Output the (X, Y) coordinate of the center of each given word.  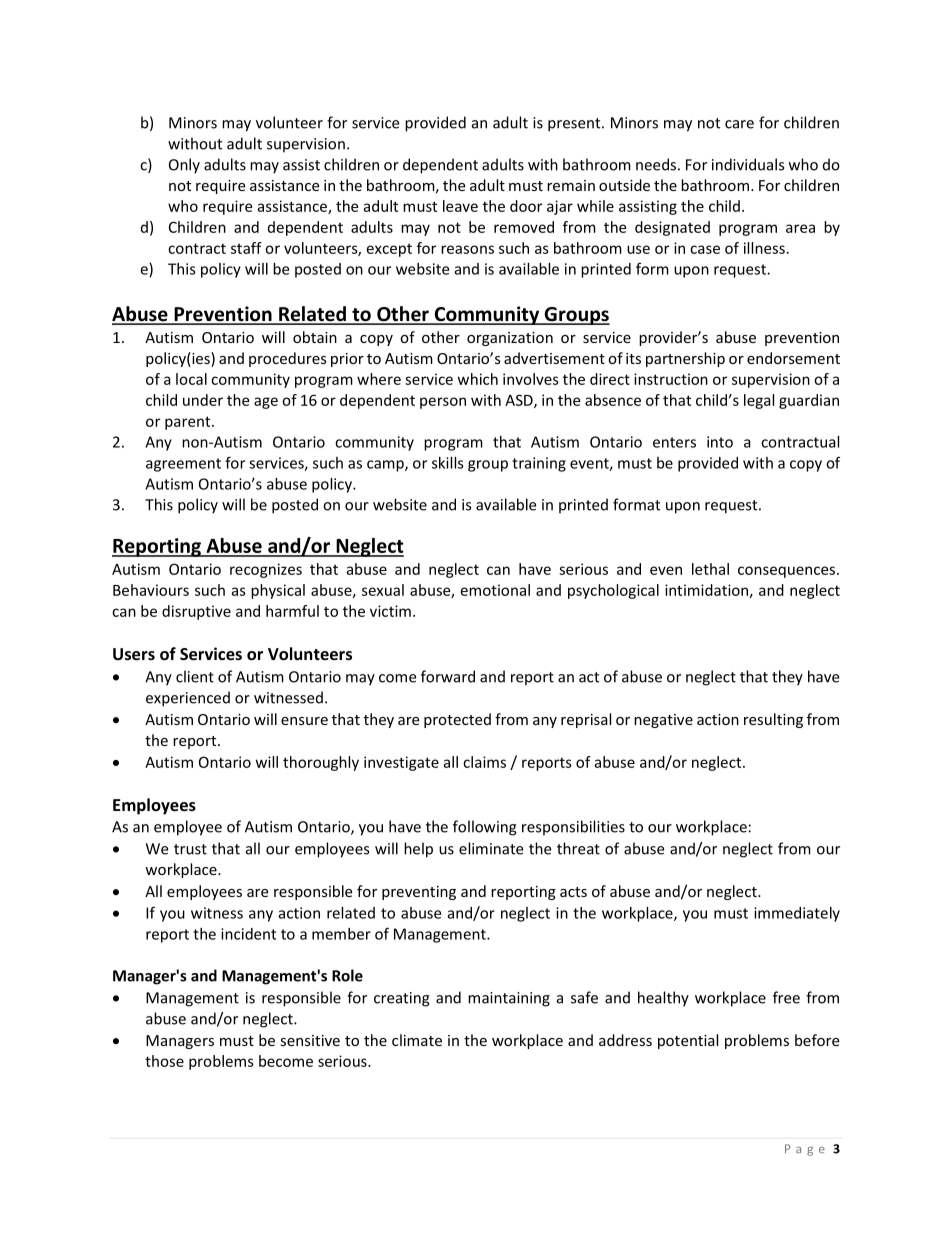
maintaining (509, 999)
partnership (685, 359)
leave (460, 206)
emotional (495, 590)
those (164, 1061)
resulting (773, 720)
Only (184, 166)
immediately (797, 914)
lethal (710, 569)
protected (457, 720)
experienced (188, 699)
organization (510, 339)
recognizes (266, 570)
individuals (748, 164)
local (191, 379)
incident (248, 934)
